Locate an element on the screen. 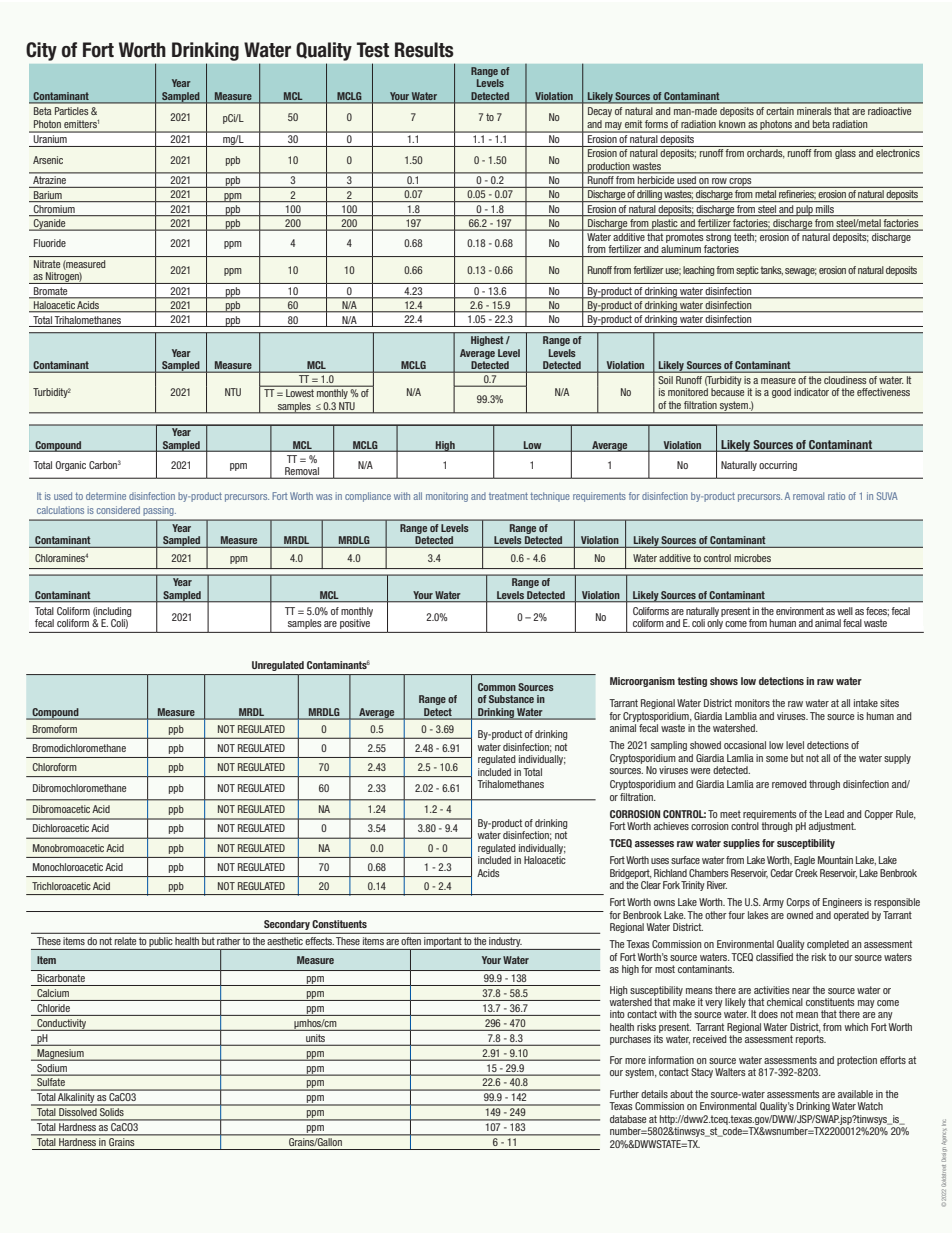 The image size is (952, 1233). passing is located at coordinates (158, 512).
